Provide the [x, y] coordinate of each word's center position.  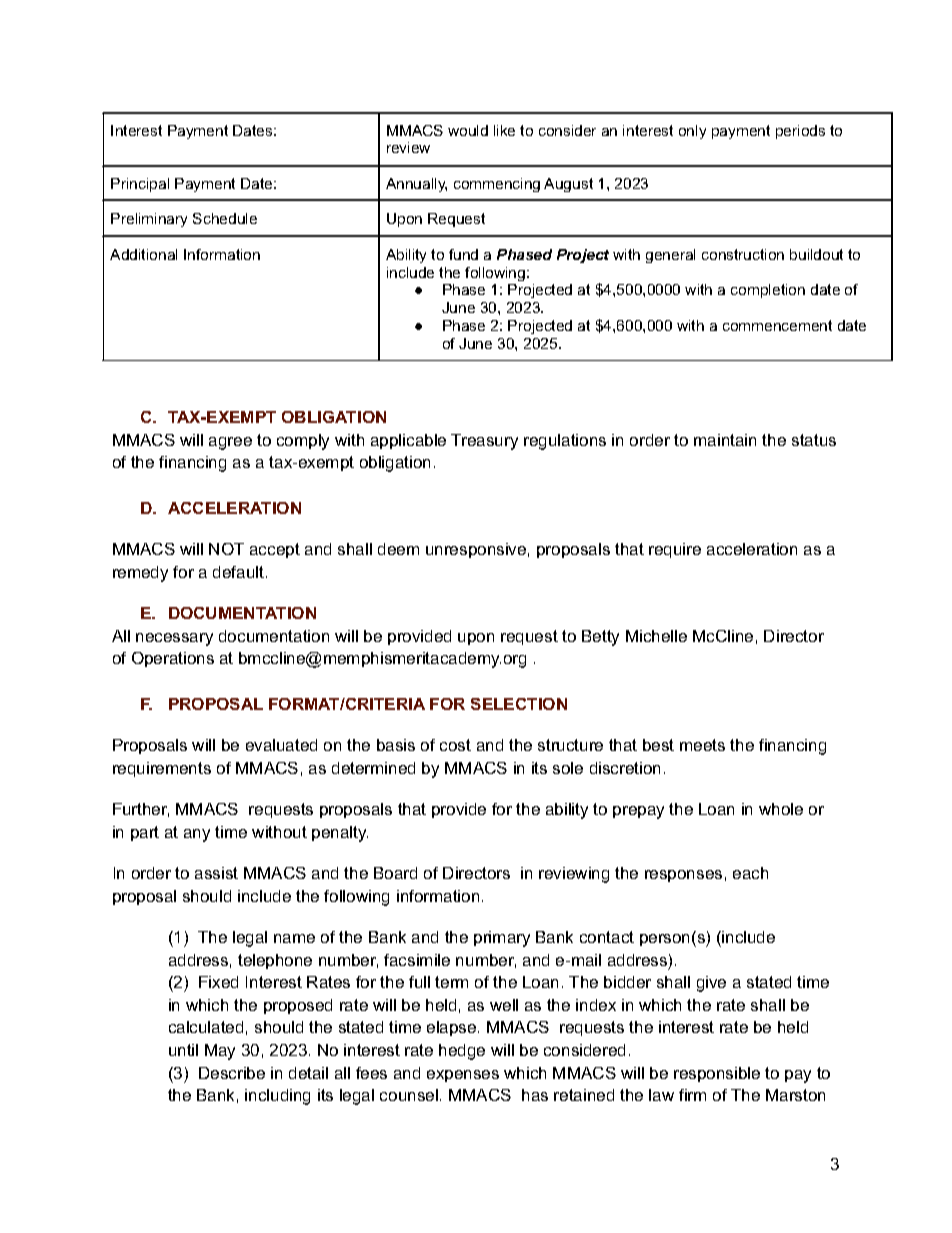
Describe [232, 1073]
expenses [463, 1076]
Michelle [656, 636]
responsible [717, 1074]
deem [398, 549]
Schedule [225, 218]
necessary [174, 639]
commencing [497, 185]
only [692, 132]
